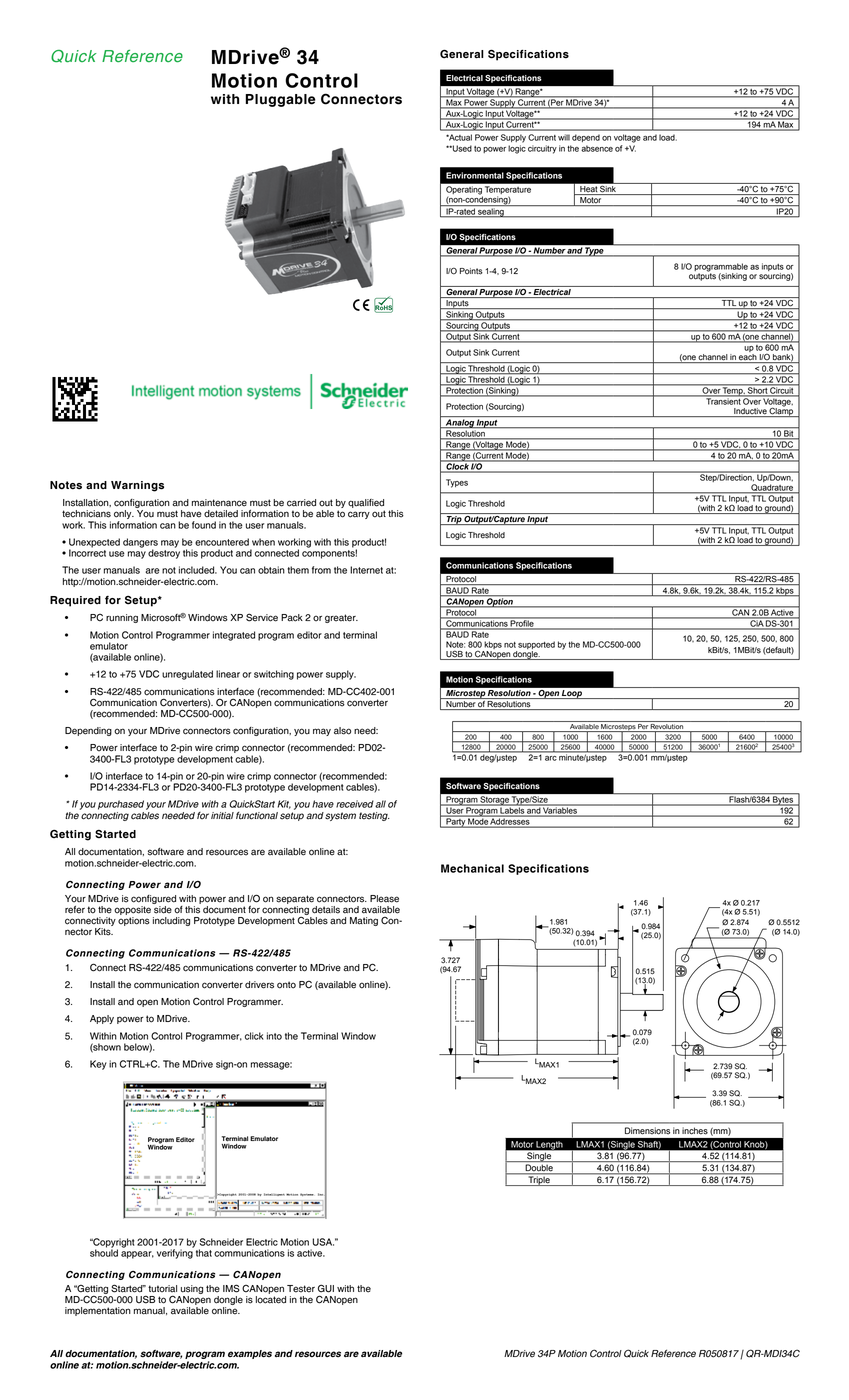 The height and width of the image is (1400, 849). Describe the element at coordinates (366, 505) in the image. I see `qualified` at that location.
